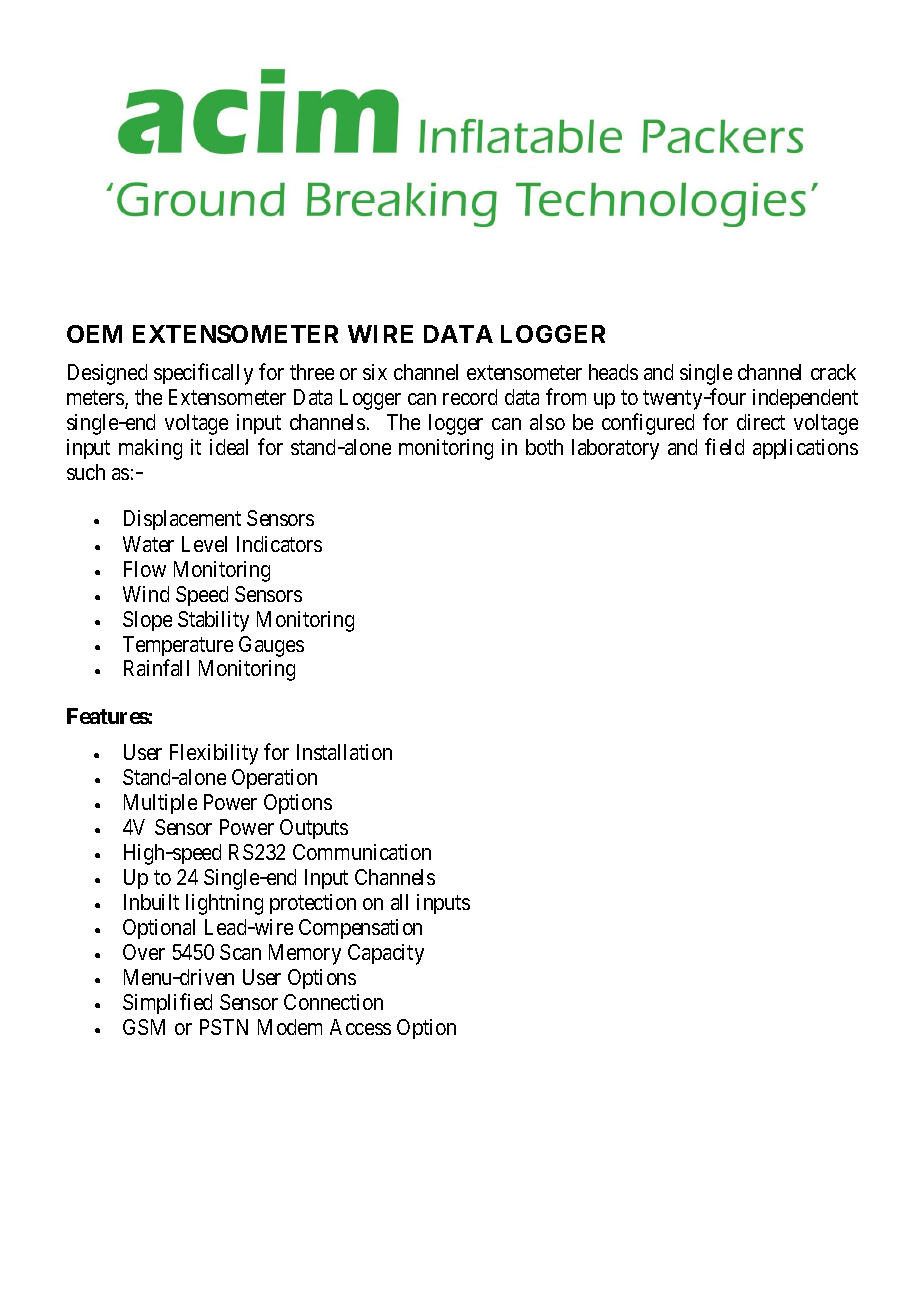 The height and width of the screenshot is (1308, 924). Describe the element at coordinates (145, 569) in the screenshot. I see `Flow` at that location.
